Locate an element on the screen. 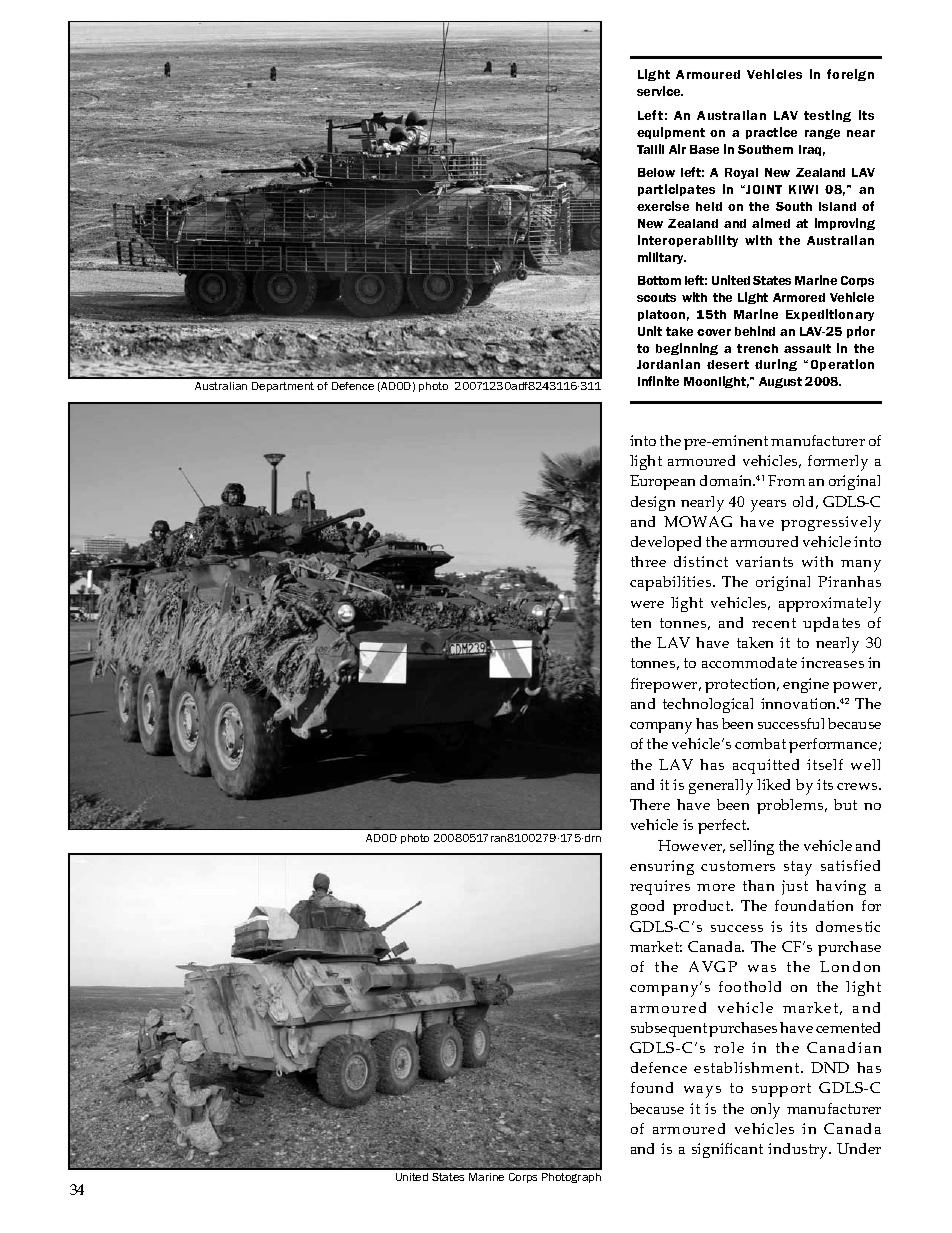 The height and width of the screenshot is (1233, 952). ten is located at coordinates (641, 623).
